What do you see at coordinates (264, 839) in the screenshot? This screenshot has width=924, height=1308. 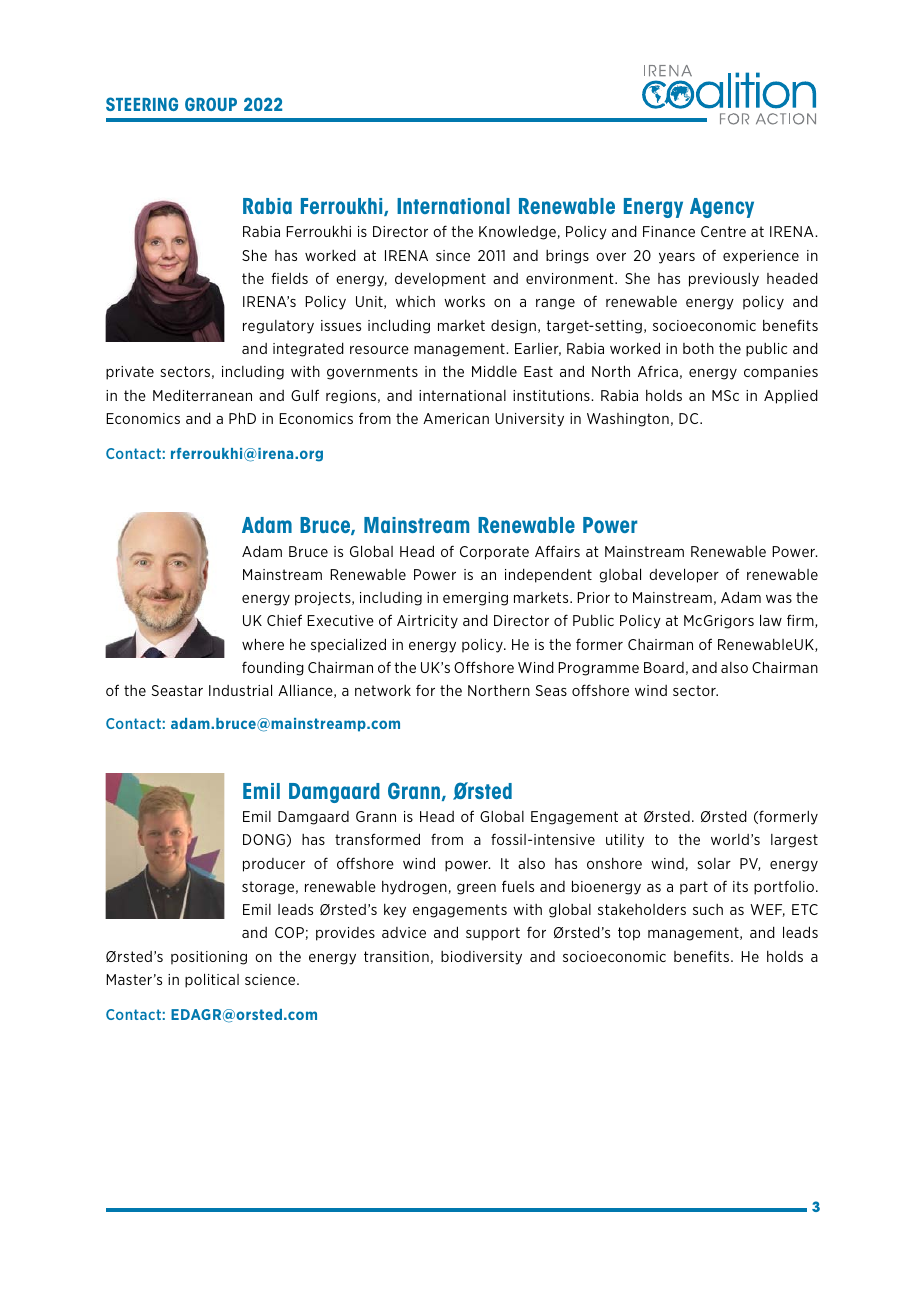 I see `DONG` at bounding box center [264, 839].
